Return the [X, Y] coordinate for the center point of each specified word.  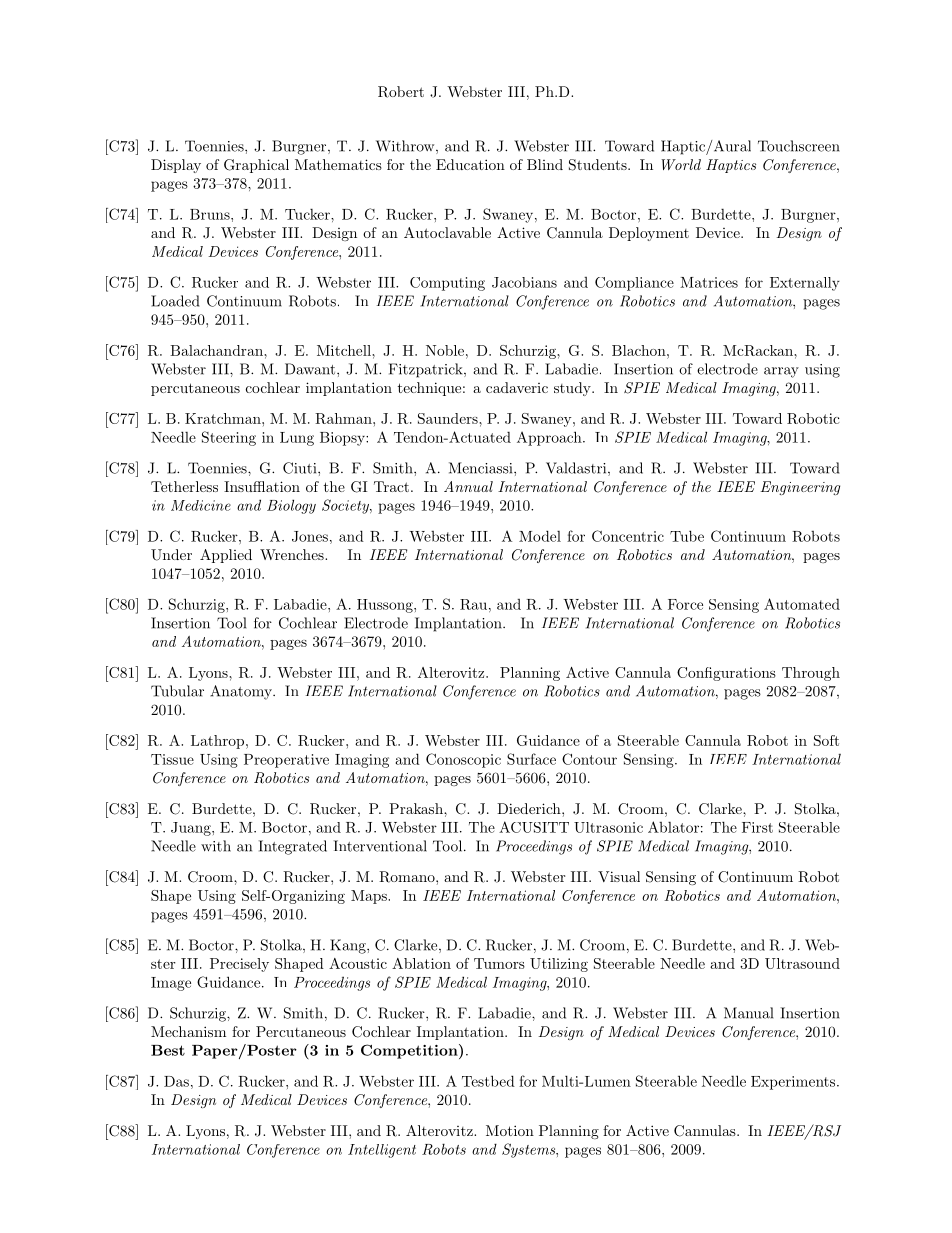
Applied [226, 556]
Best [168, 1050]
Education [470, 164]
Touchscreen [799, 146]
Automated [802, 604]
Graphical [256, 166]
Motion [510, 1130]
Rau [473, 604]
